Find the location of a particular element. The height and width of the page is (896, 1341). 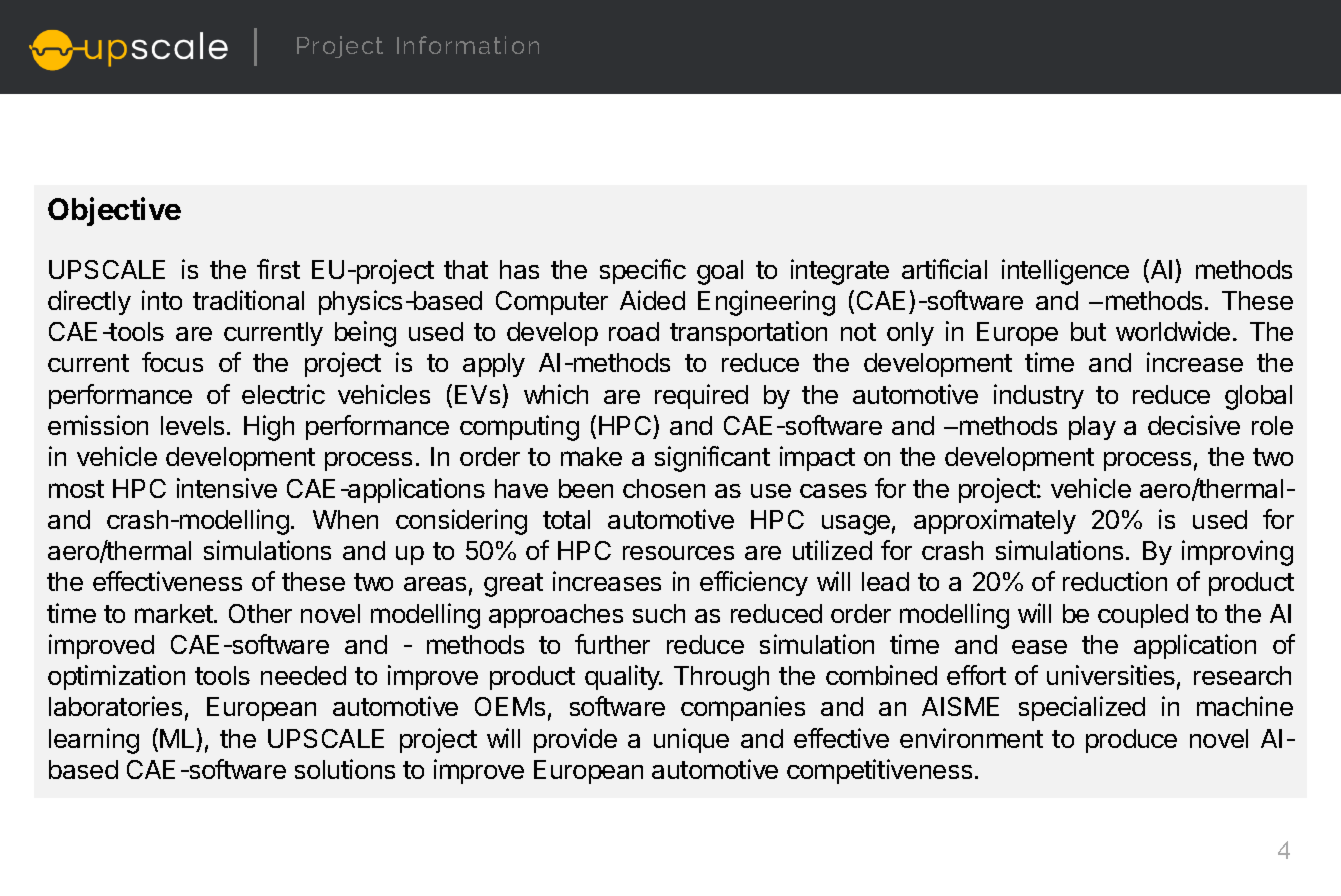

traditional is located at coordinates (248, 300).
